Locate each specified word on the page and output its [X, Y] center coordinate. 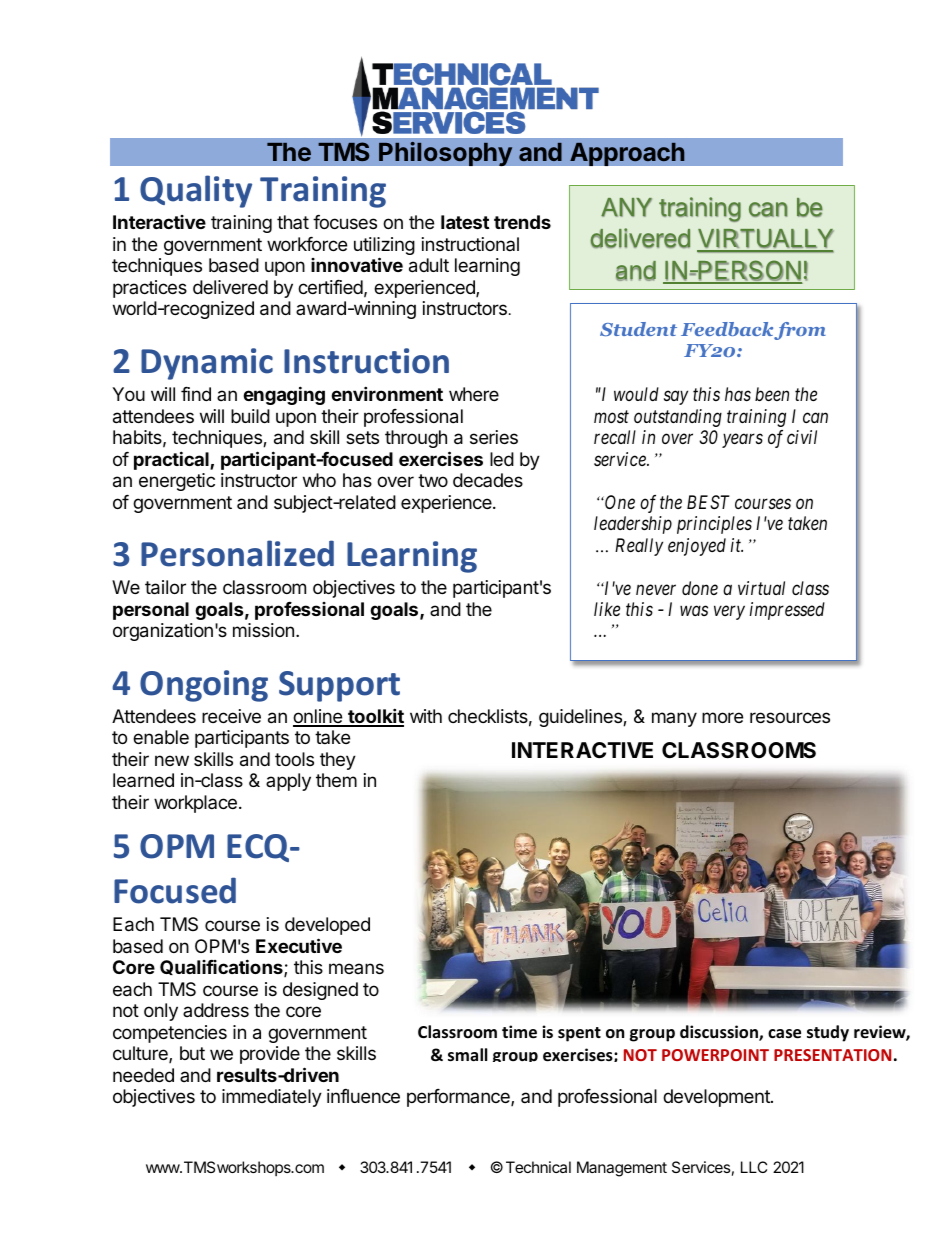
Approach [627, 154]
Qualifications [222, 968]
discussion [720, 1033]
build [250, 416]
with [426, 716]
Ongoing [204, 686]
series [494, 437]
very [729, 613]
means [356, 968]
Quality [196, 191]
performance [459, 1098]
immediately [272, 1098]
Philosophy [446, 153]
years [742, 441]
